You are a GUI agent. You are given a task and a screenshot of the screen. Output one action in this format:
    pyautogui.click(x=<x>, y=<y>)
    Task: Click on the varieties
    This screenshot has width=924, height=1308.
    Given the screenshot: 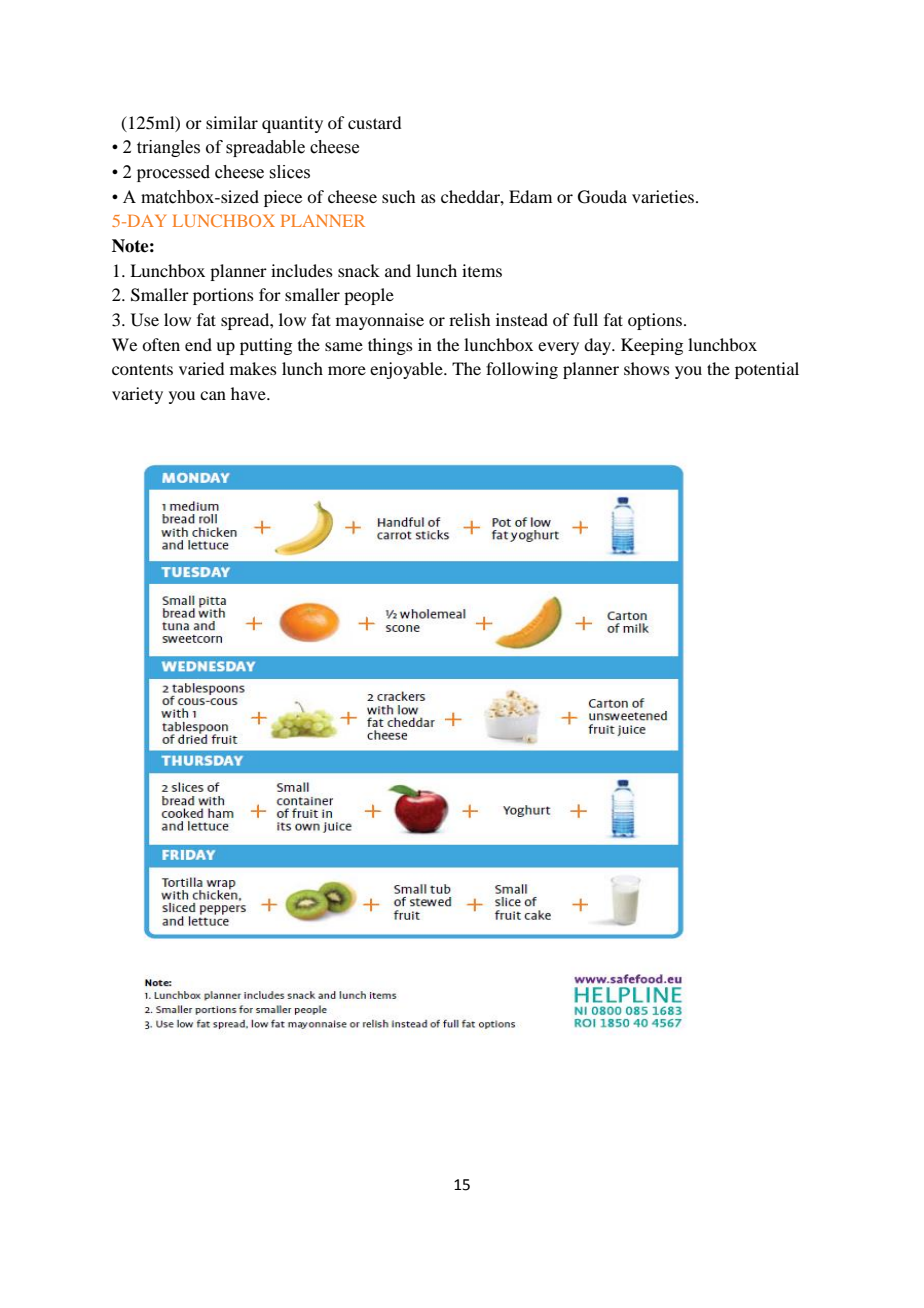 What is the action you would take?
    pyautogui.click(x=664, y=196)
